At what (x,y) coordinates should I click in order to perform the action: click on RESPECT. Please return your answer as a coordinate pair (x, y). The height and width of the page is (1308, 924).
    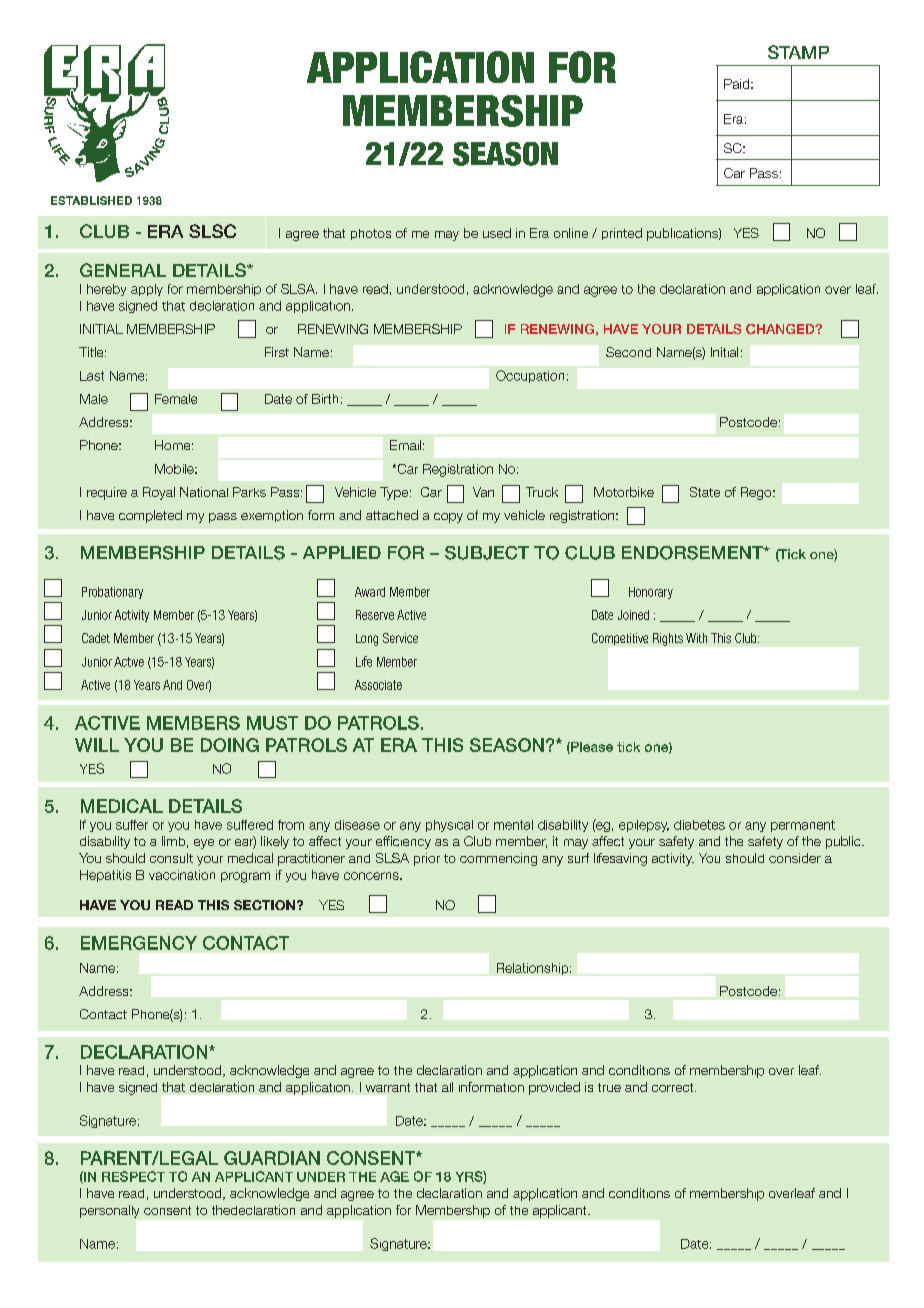
    Looking at the image, I should click on (133, 1176).
